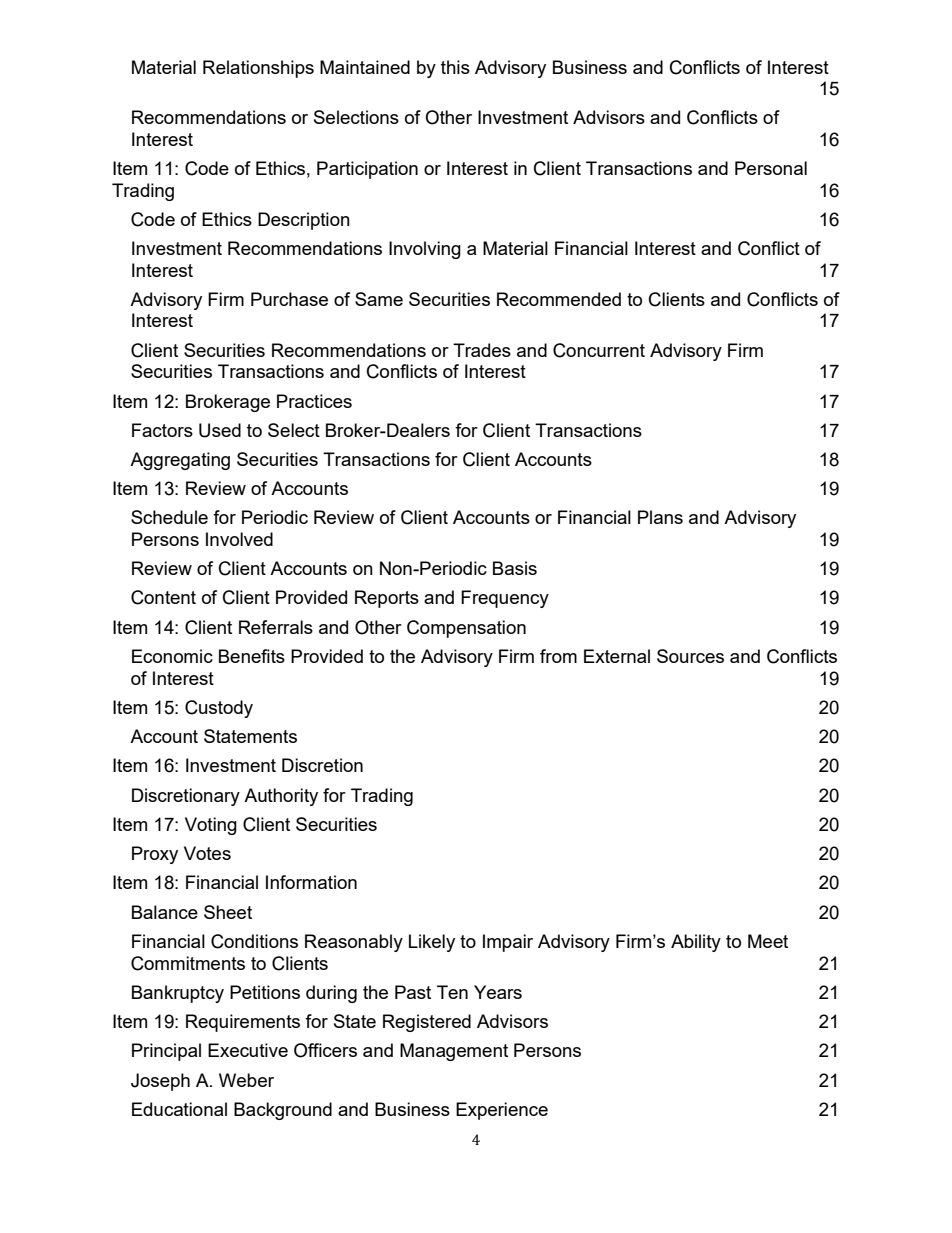 The image size is (952, 1233). Describe the element at coordinates (258, 69) in the screenshot. I see `Relationships` at that location.
